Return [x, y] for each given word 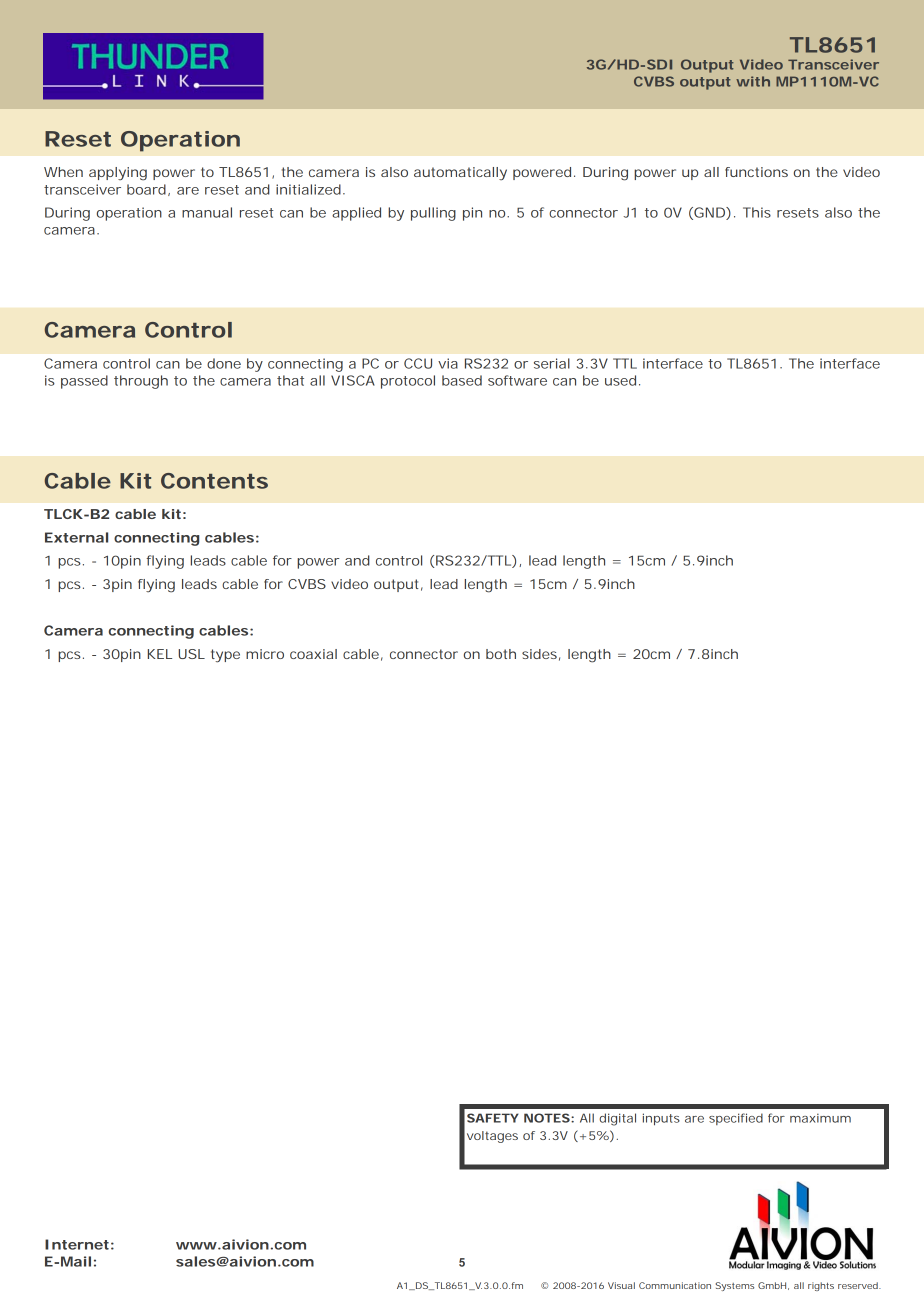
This [757, 212]
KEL [160, 654]
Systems [735, 1286]
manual [207, 212]
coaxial [313, 654]
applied [356, 214]
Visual [621, 1285]
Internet [77, 1244]
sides [539, 654]
